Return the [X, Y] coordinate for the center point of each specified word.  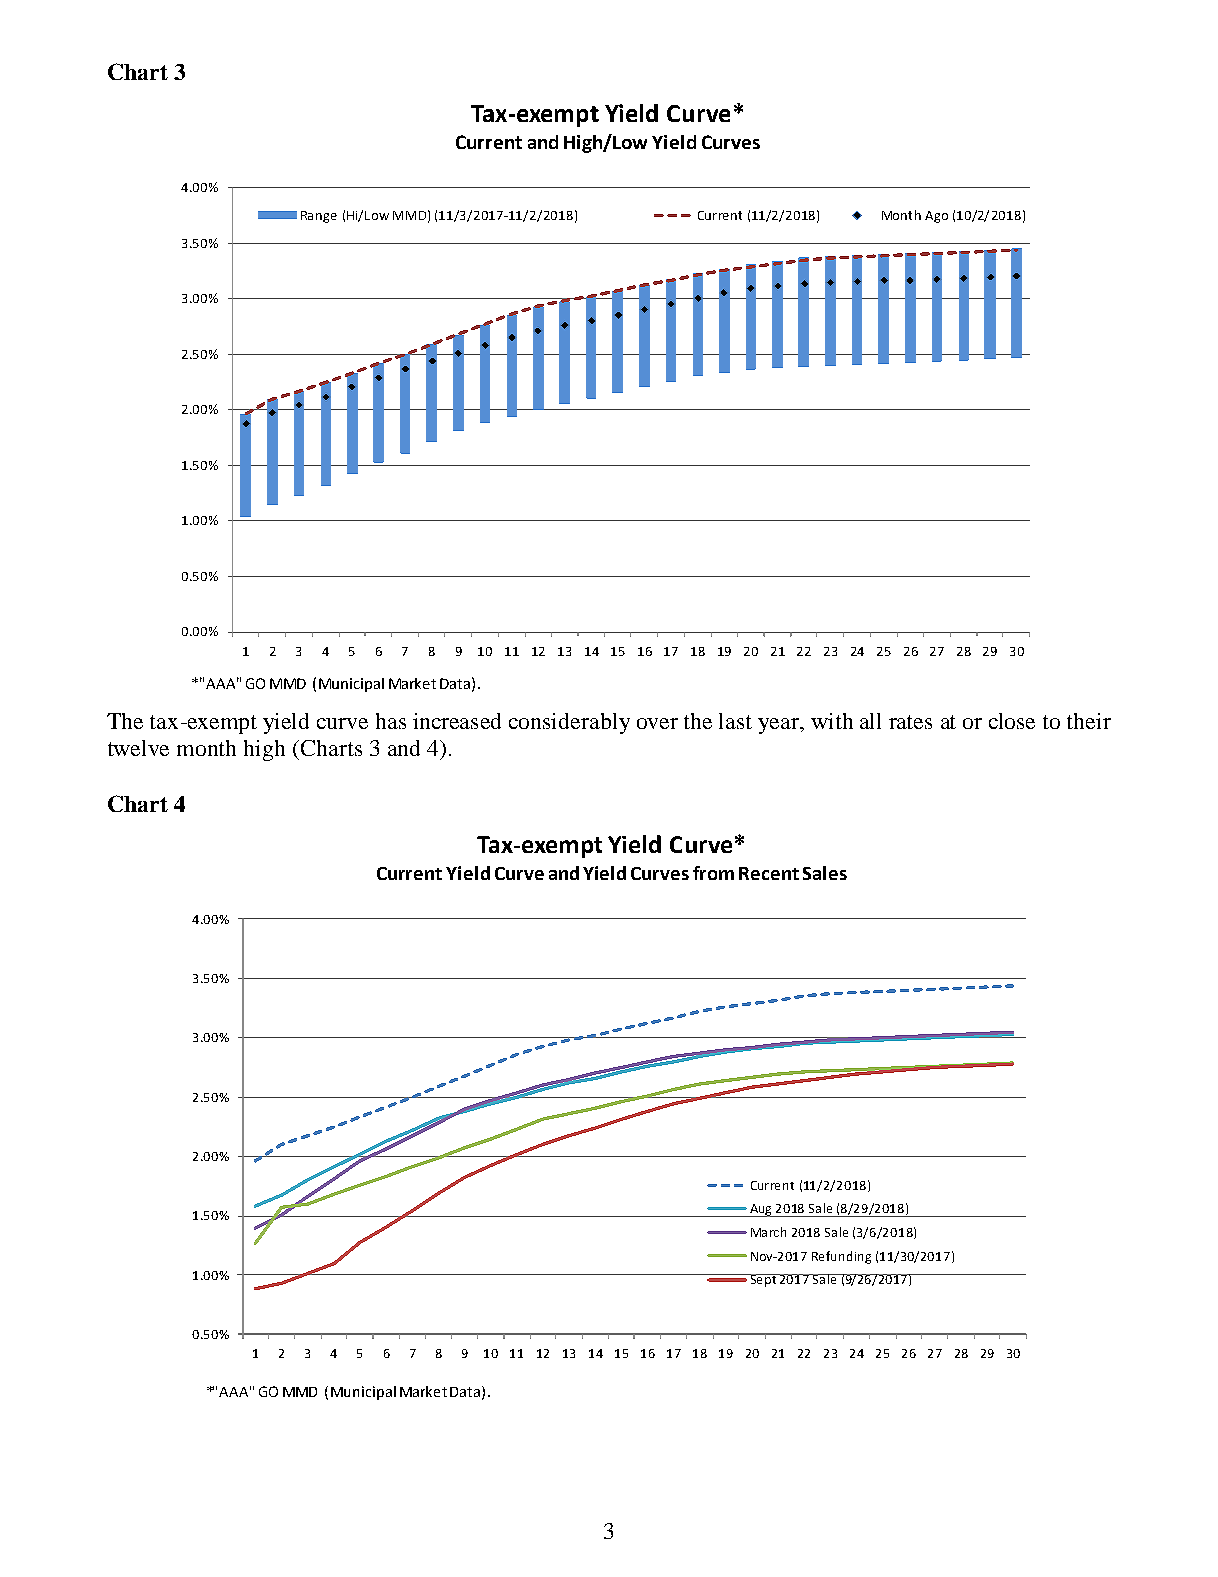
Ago [936, 217]
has [391, 721]
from [713, 873]
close [1012, 721]
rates [910, 722]
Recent [769, 873]
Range [319, 217]
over [657, 723]
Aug [761, 1210]
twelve [138, 748]
